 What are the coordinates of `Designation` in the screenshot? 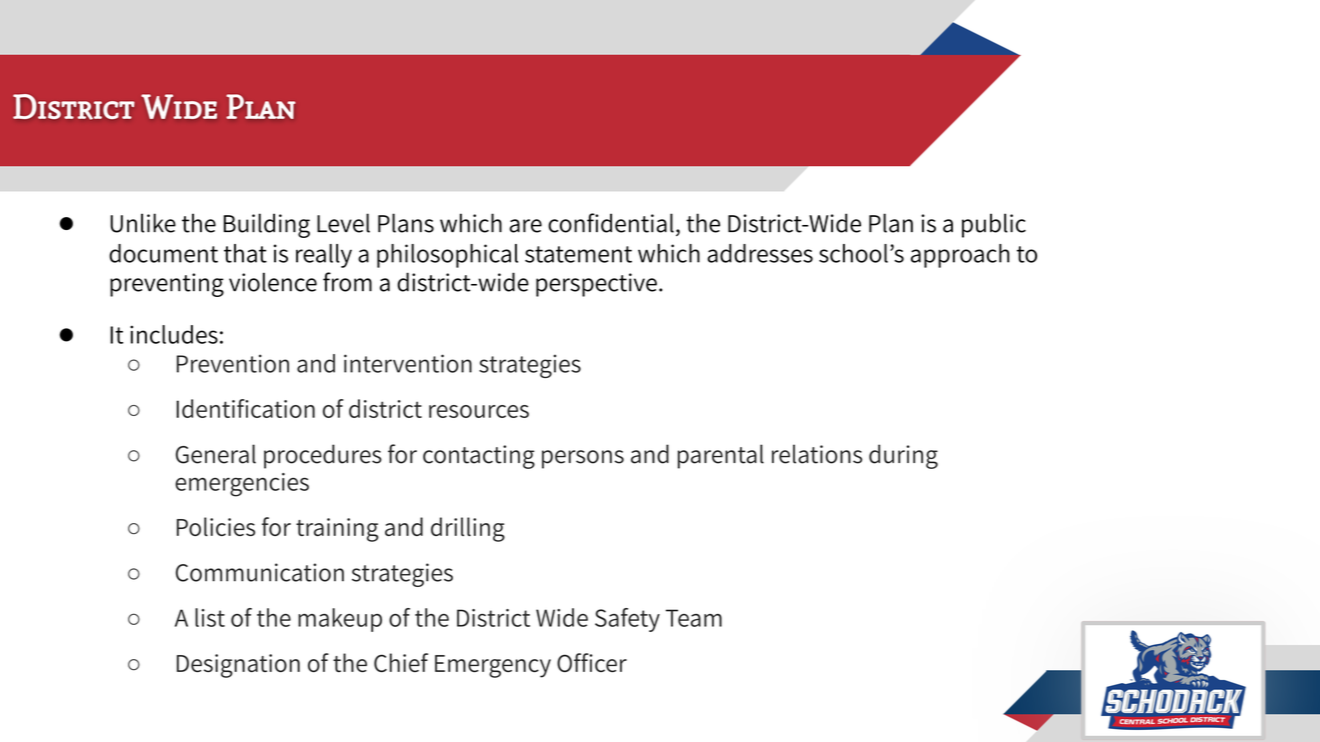 It's located at (238, 666).
